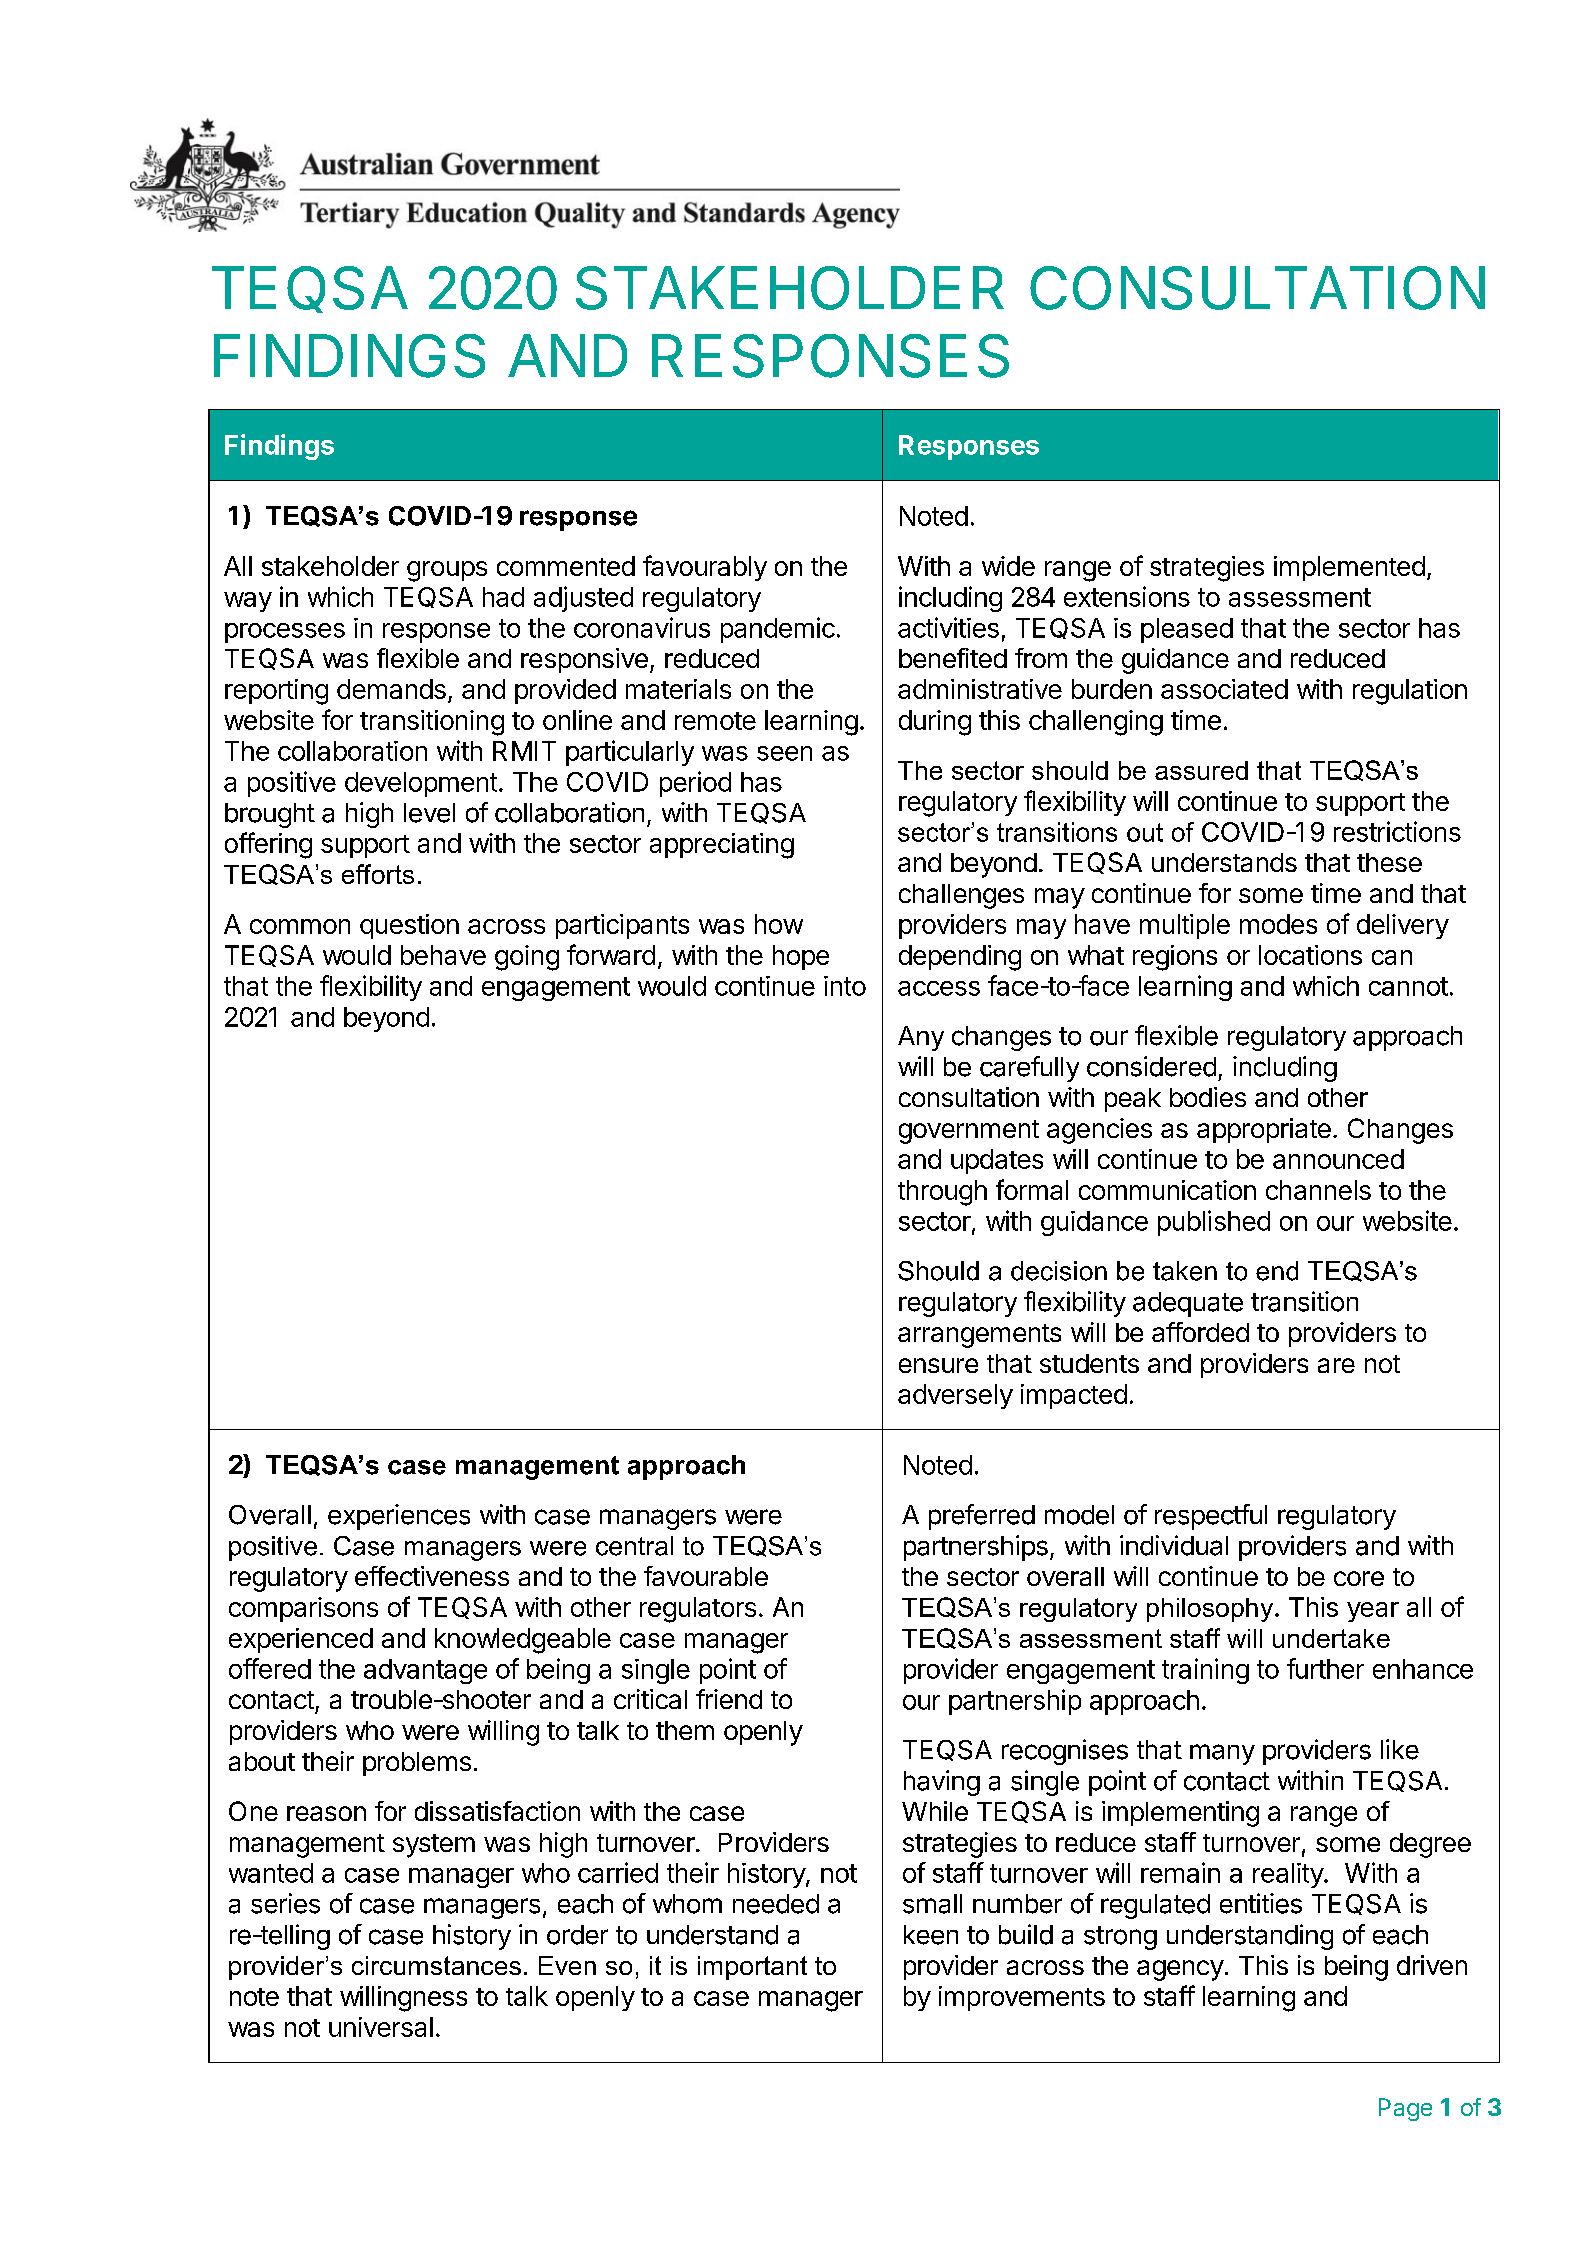 This screenshot has height=2255, width=1594. Describe the element at coordinates (447, 571) in the screenshot. I see `groups` at that location.
